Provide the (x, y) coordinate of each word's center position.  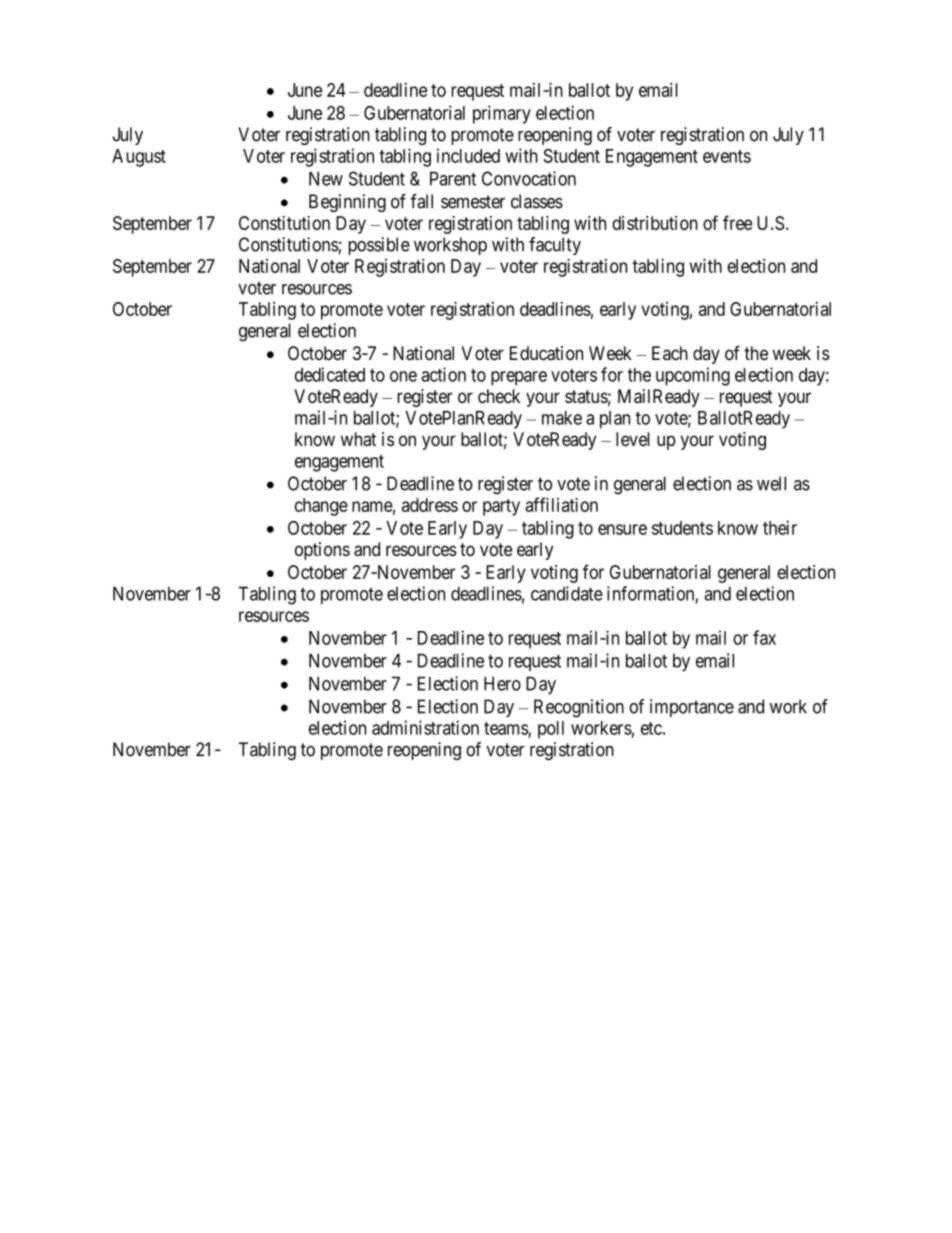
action (443, 374)
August (139, 158)
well (771, 483)
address (430, 505)
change (321, 507)
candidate (567, 593)
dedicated (330, 374)
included (468, 155)
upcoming (693, 376)
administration (425, 727)
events (727, 156)
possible (379, 246)
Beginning (347, 203)
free (738, 222)
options (322, 551)
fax (764, 637)
